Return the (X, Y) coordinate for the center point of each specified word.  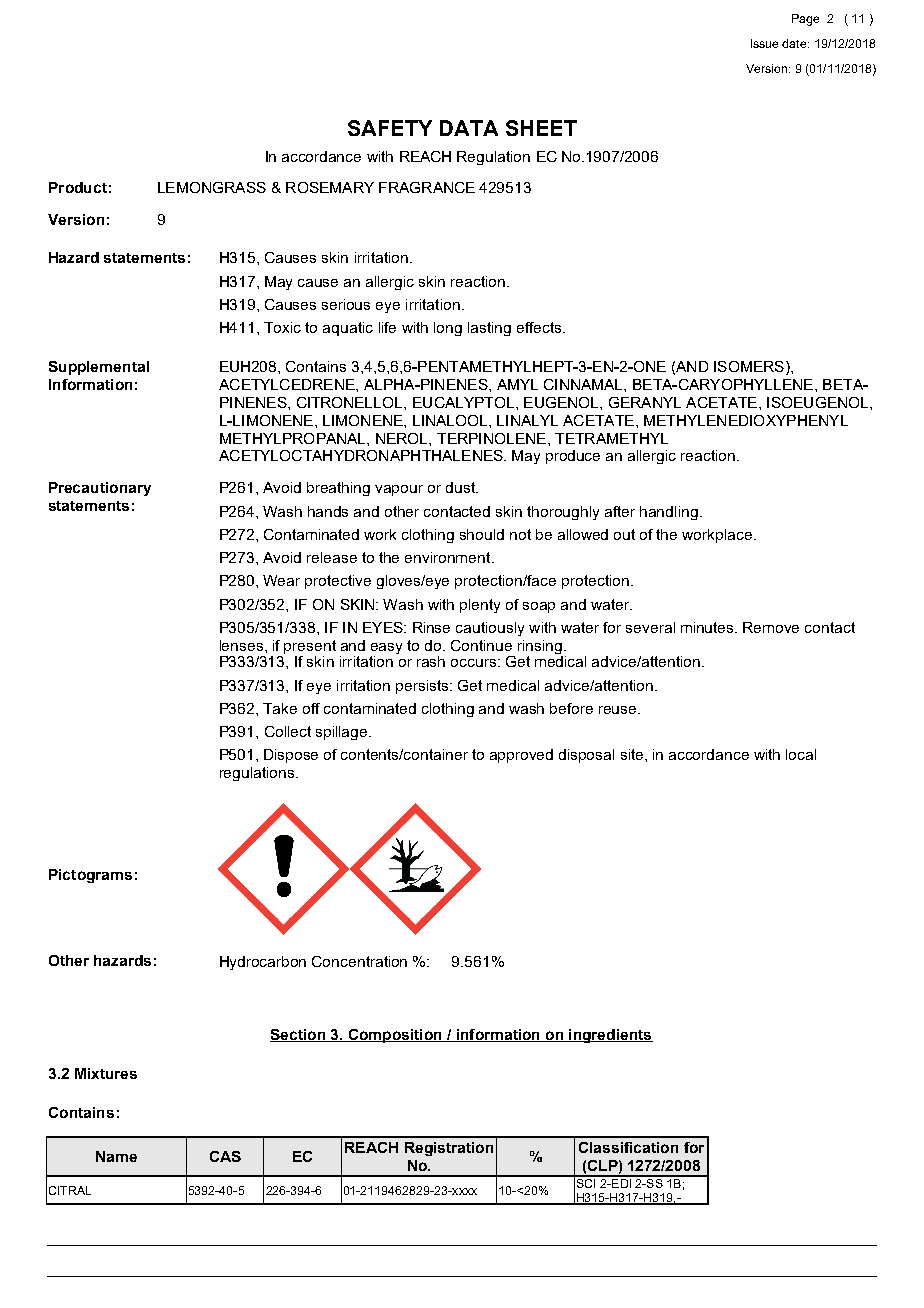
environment (449, 557)
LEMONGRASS (212, 187)
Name (116, 1156)
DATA (469, 128)
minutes (709, 627)
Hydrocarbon (263, 963)
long (448, 329)
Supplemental (99, 368)
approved (521, 756)
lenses (243, 645)
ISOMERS (749, 366)
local (801, 754)
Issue (764, 43)
